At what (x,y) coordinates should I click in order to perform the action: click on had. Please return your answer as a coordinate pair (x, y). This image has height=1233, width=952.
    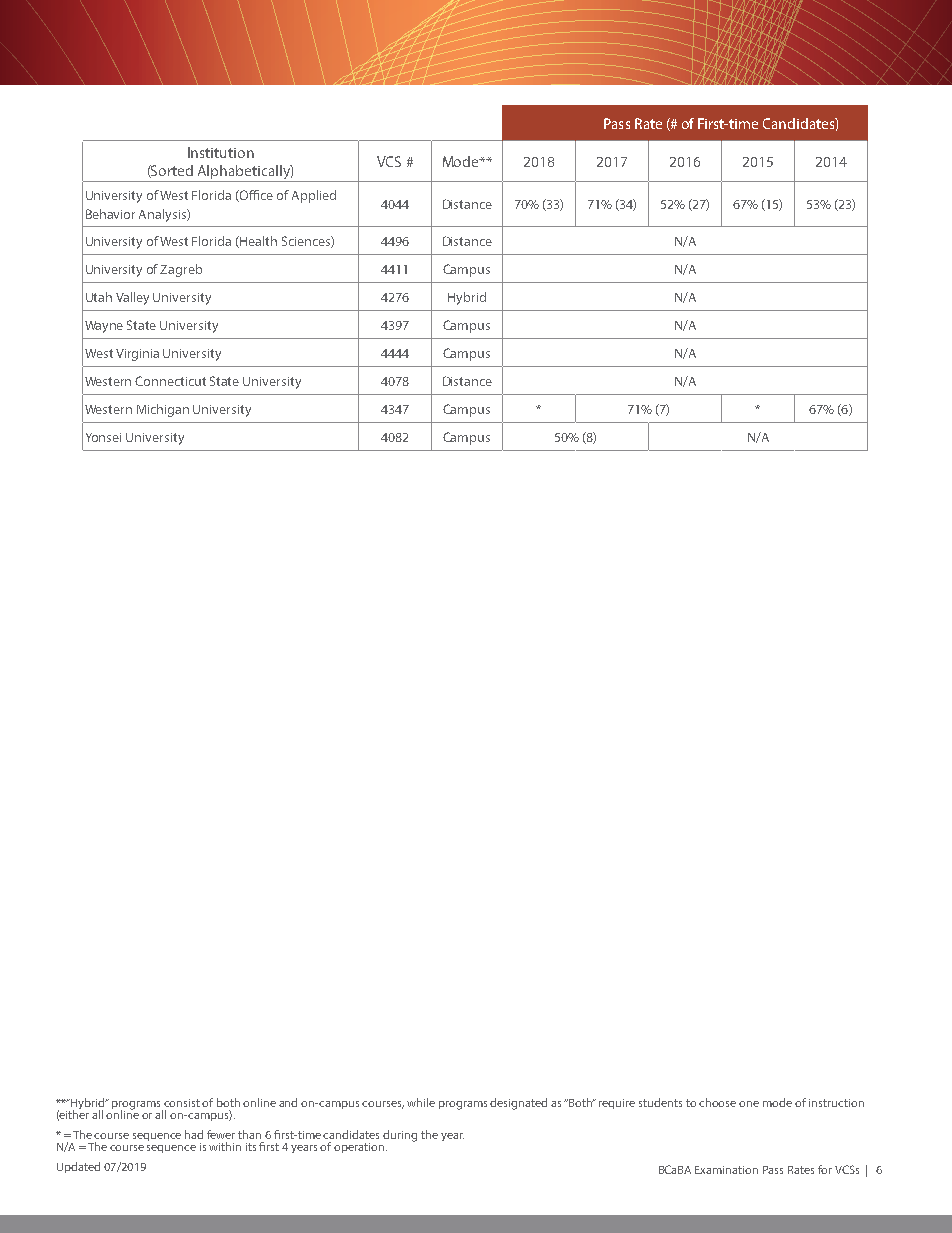
    Looking at the image, I should click on (194, 1134).
